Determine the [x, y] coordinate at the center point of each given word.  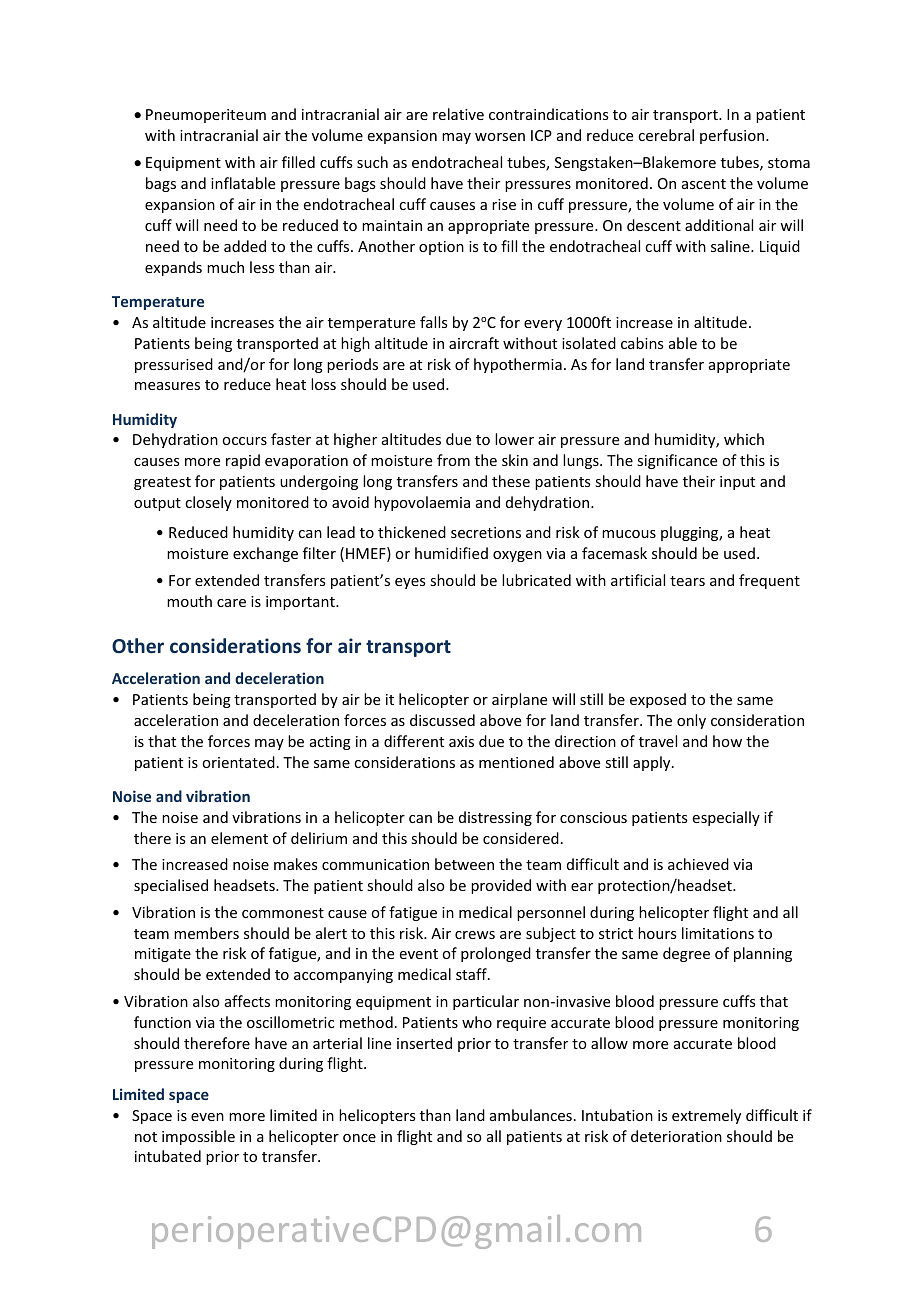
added [245, 246]
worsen [500, 137]
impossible [198, 1137]
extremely [706, 1116]
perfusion [733, 136]
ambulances [531, 1115]
